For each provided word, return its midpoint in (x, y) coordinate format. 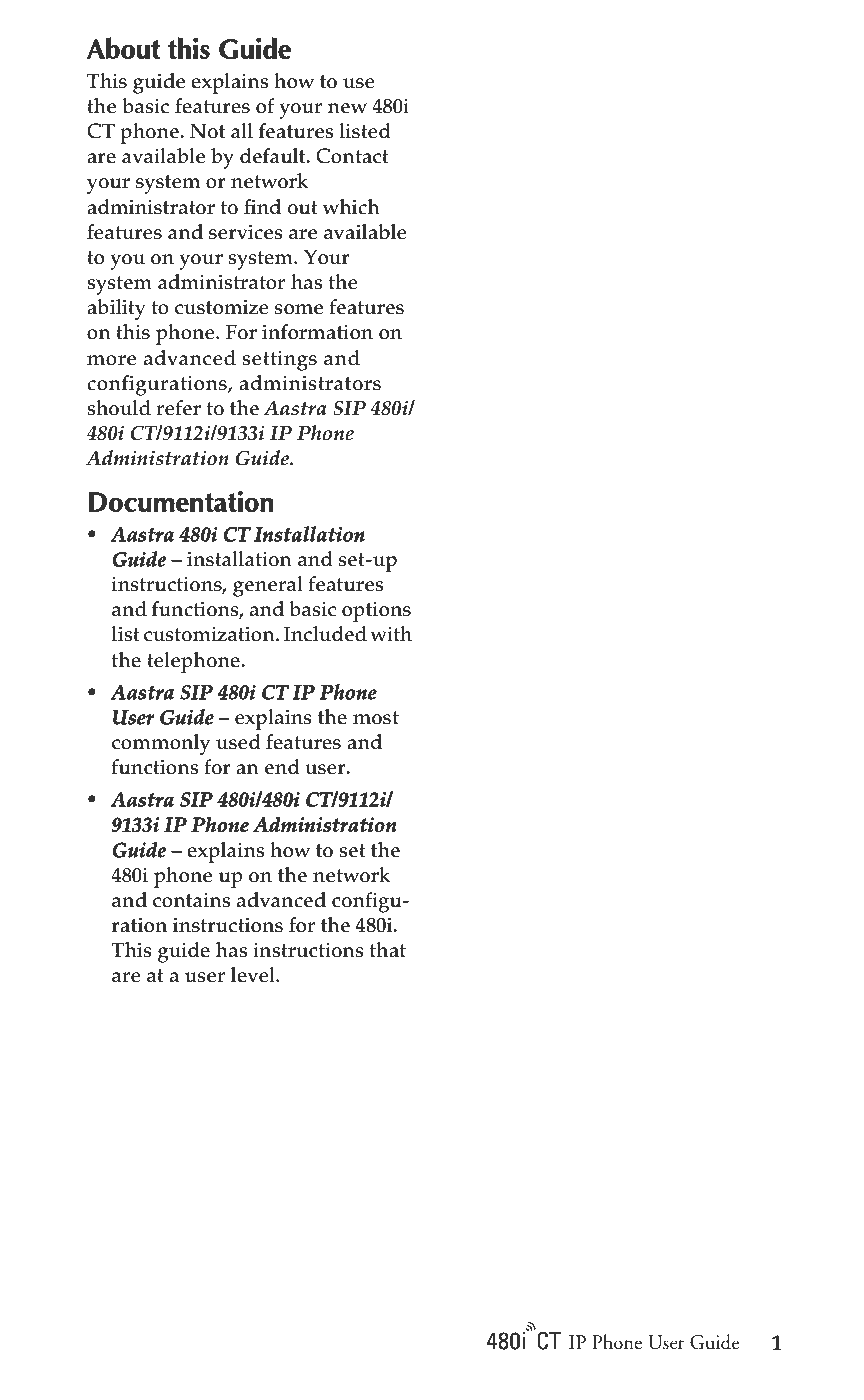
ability (116, 309)
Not (207, 131)
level (254, 975)
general (268, 586)
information (317, 332)
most (376, 718)
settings (279, 361)
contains (191, 900)
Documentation (181, 501)
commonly (161, 744)
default (274, 156)
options (376, 611)
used (238, 742)
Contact (352, 156)
